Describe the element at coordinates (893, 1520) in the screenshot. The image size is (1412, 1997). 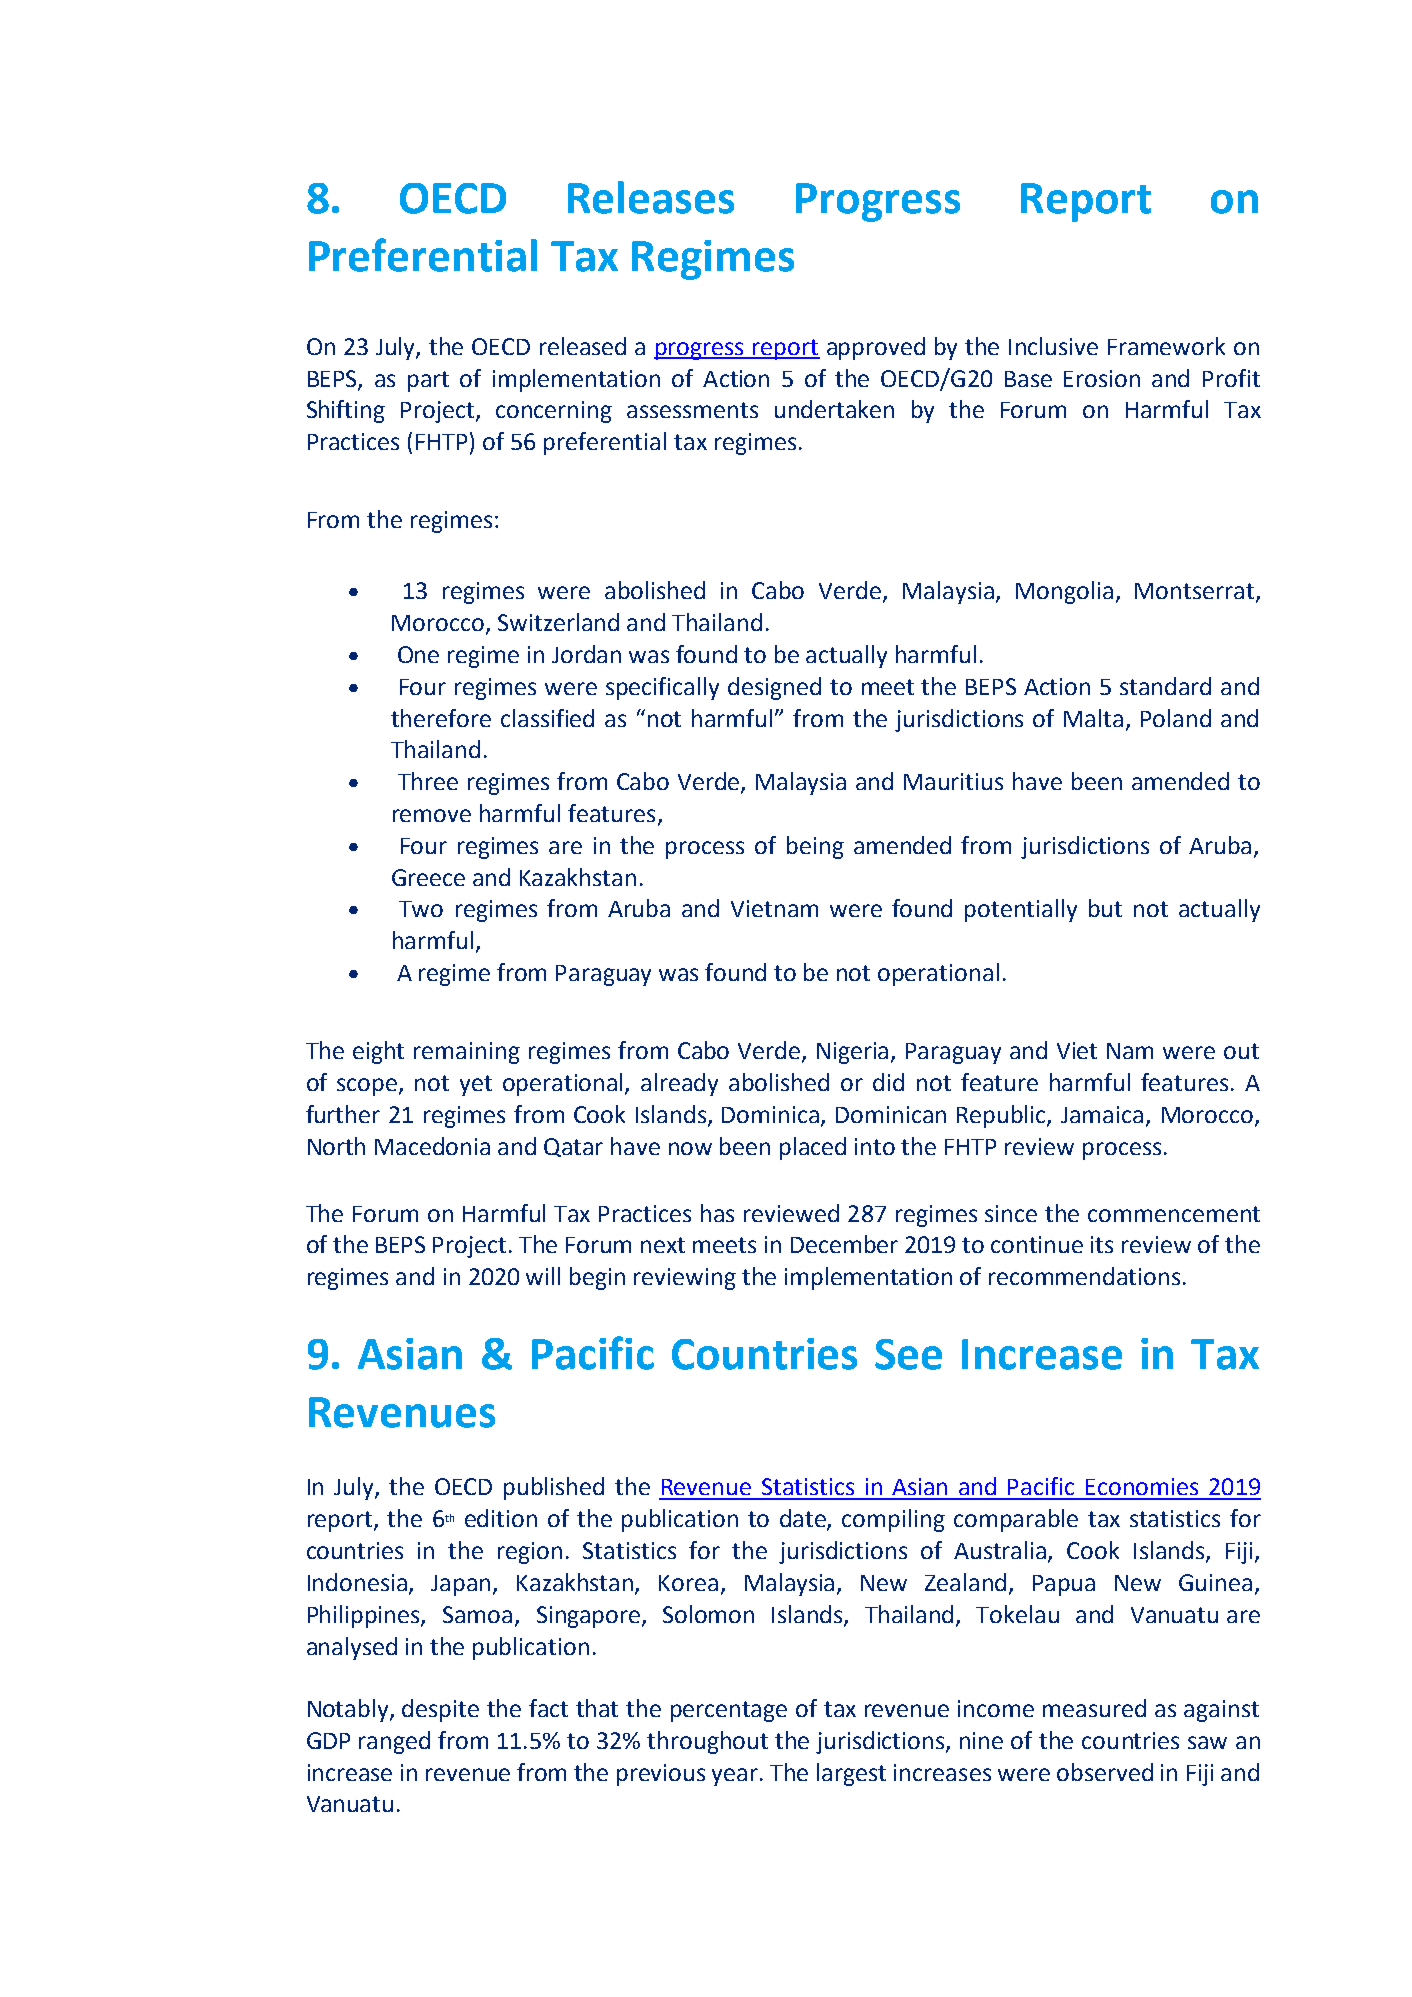
I see `compiling` at that location.
